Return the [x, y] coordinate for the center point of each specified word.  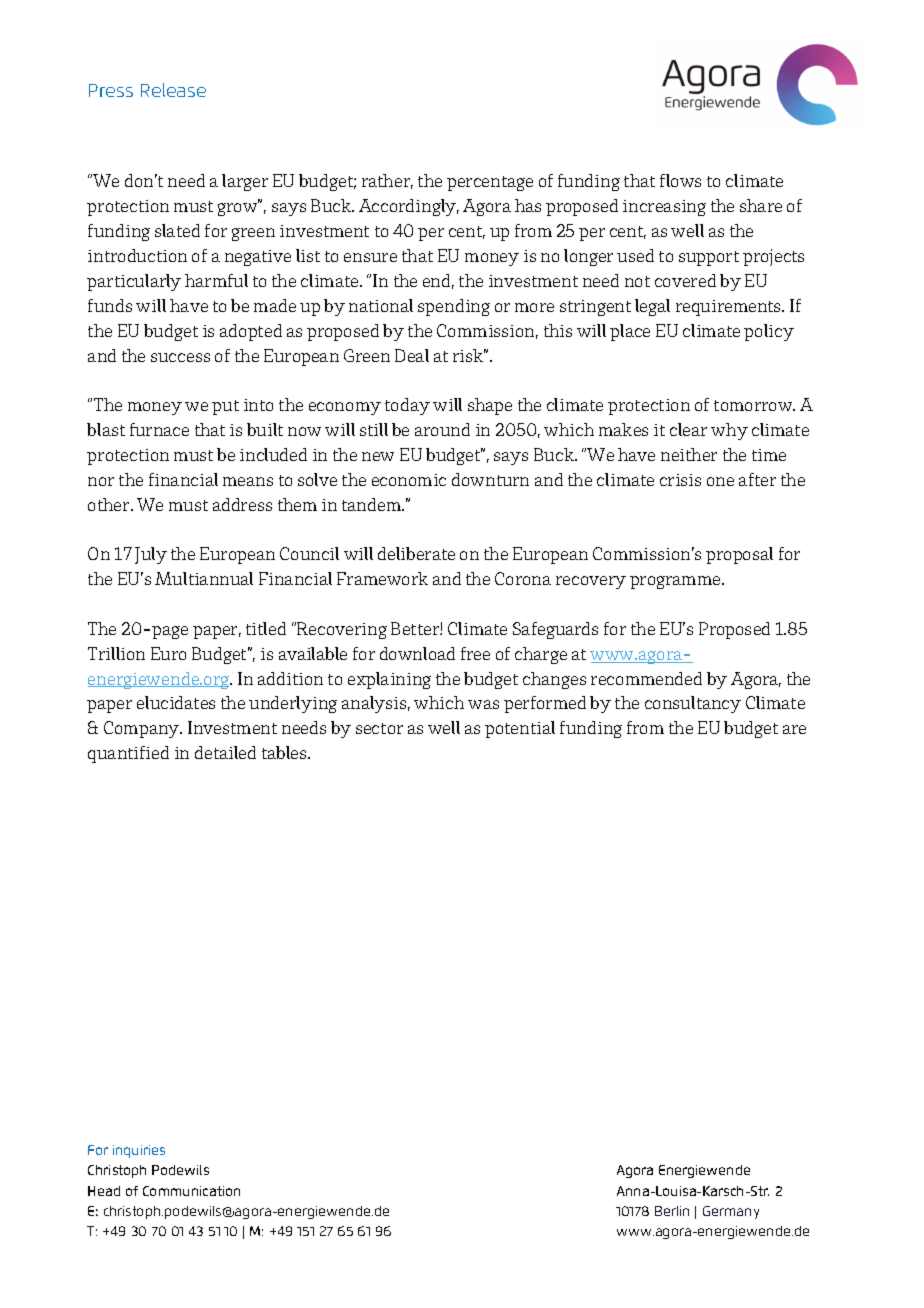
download [417, 653]
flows [680, 180]
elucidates [176, 702]
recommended [646, 678]
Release [173, 90]
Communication [191, 1191]
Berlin [672, 1211]
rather [387, 181]
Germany [731, 1212]
